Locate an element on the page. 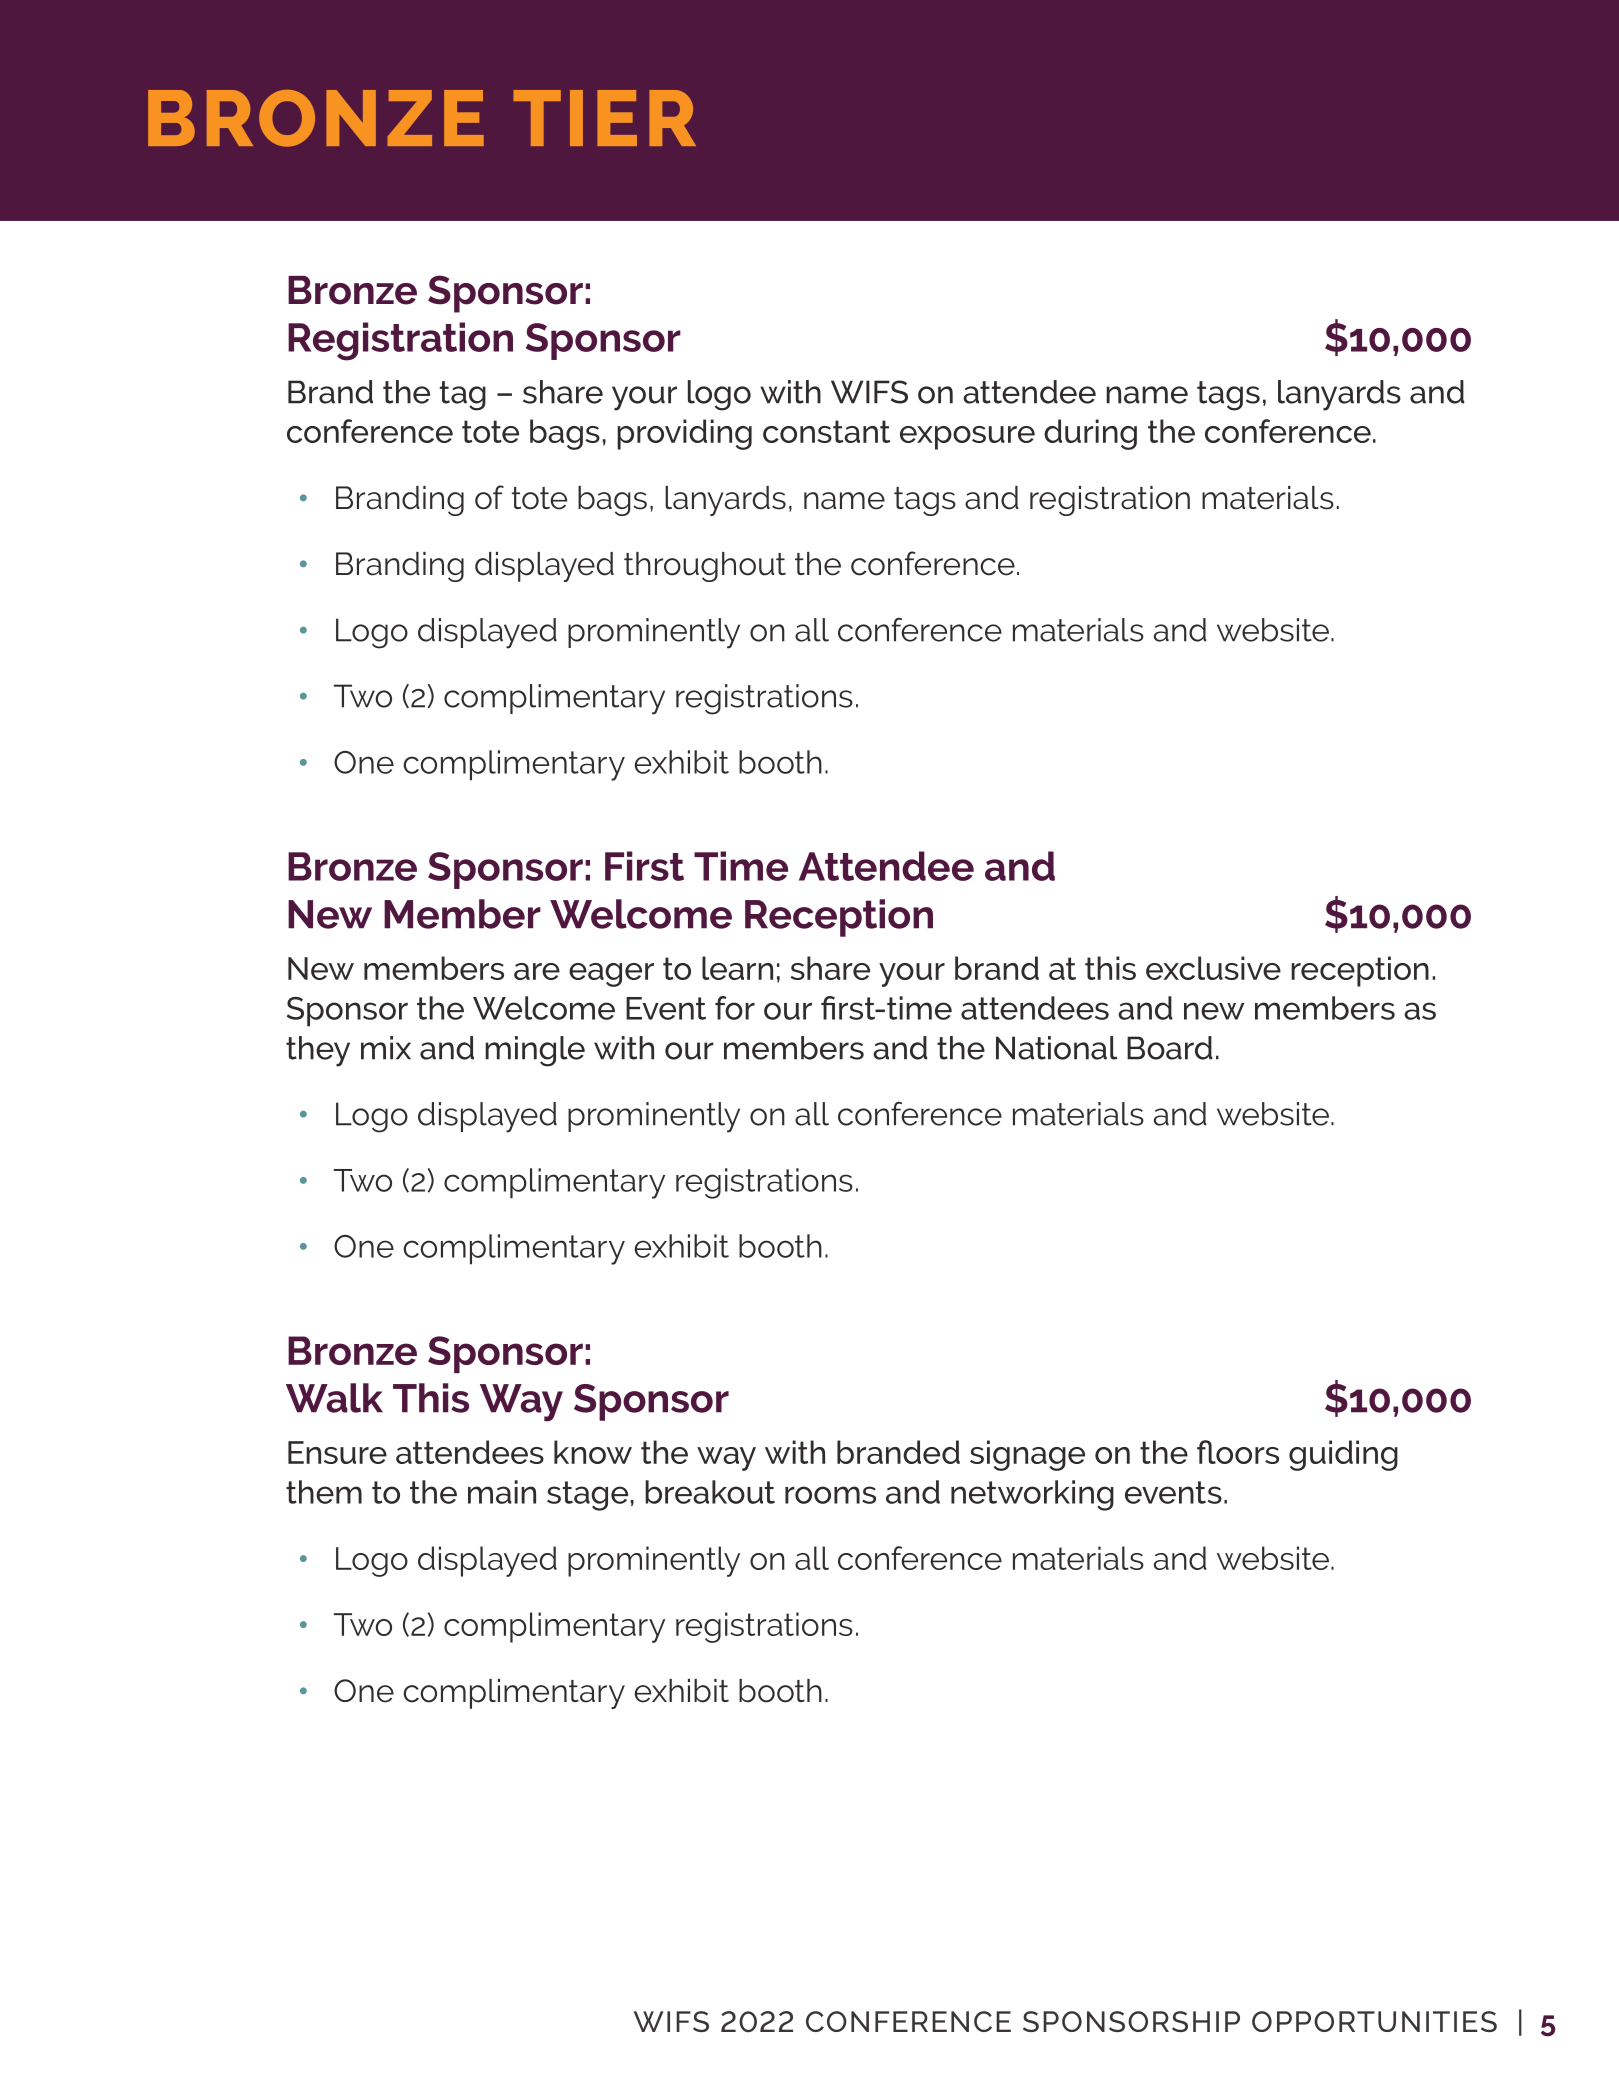  Walk is located at coordinates (334, 1398).
